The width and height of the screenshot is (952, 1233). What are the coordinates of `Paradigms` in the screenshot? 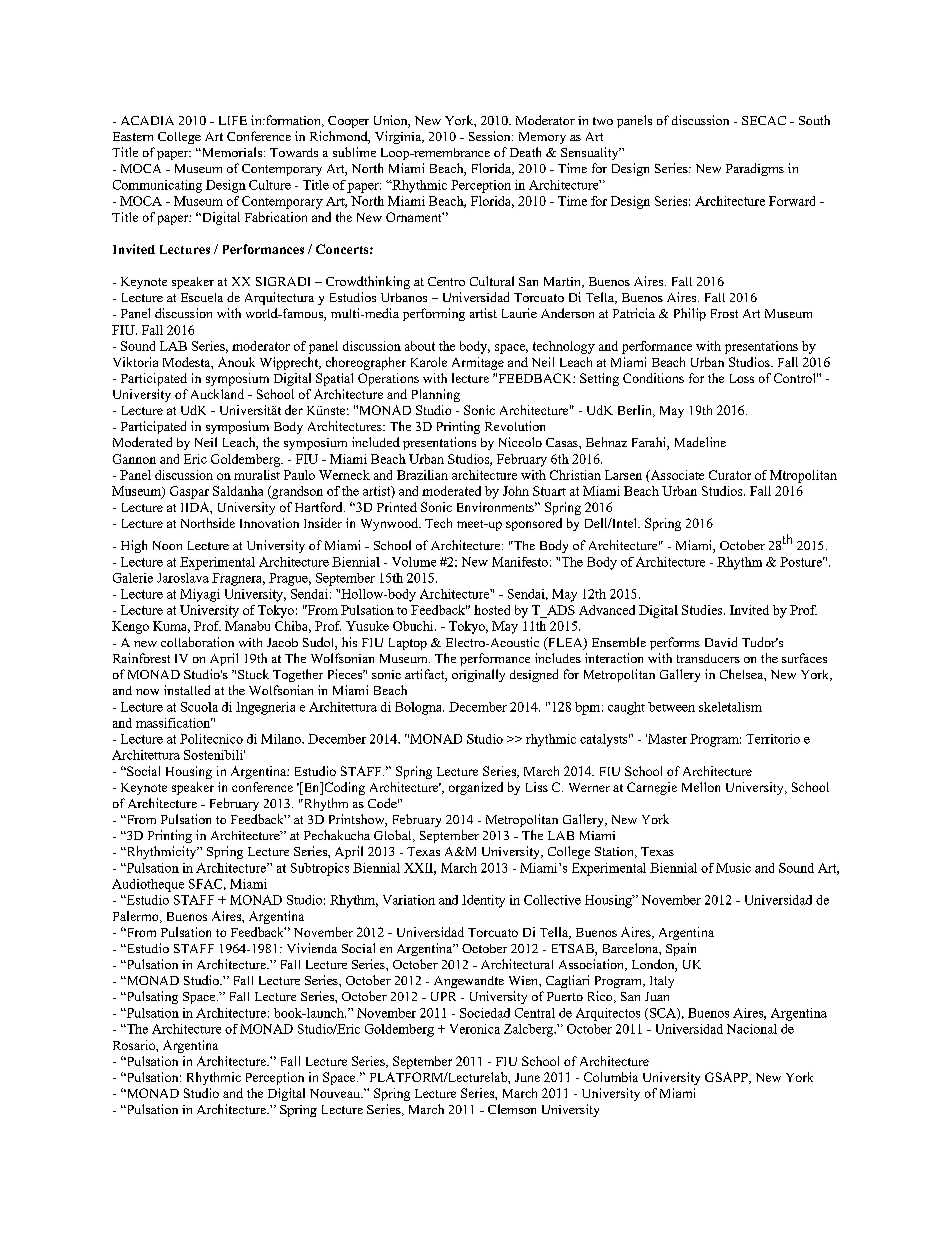 It's located at (755, 169).
